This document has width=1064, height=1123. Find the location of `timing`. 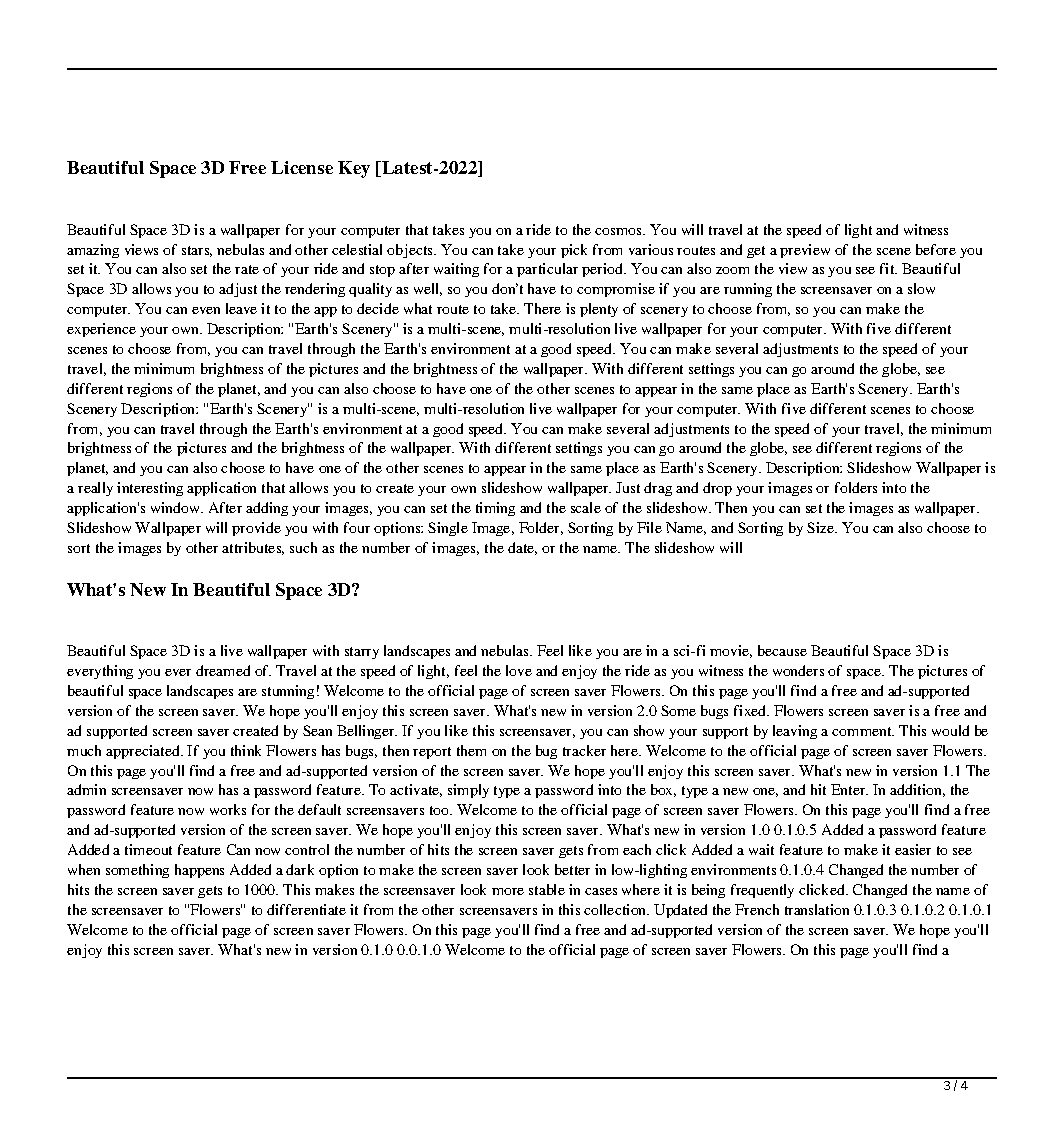

timing is located at coordinates (495, 509).
